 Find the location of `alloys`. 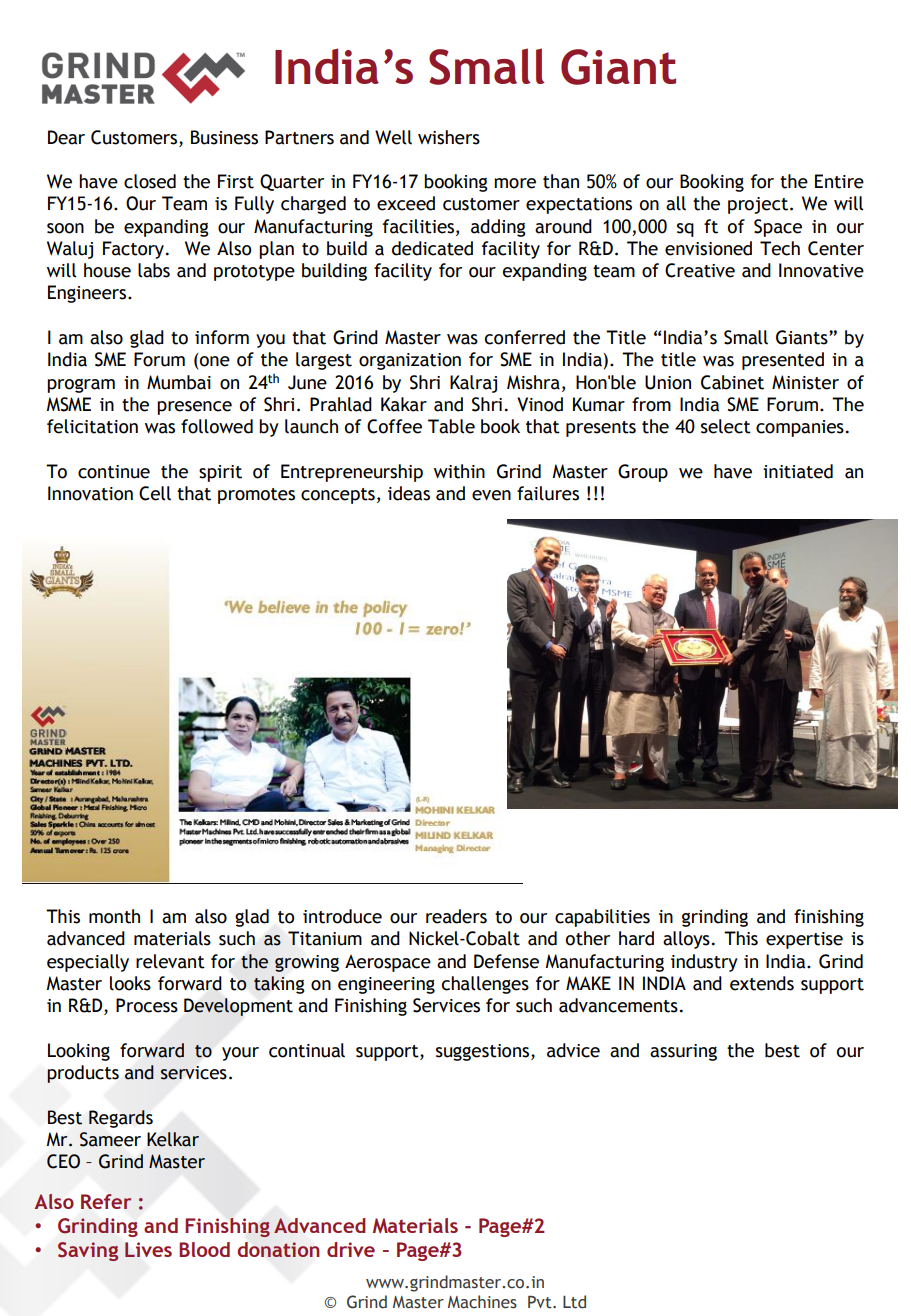

alloys is located at coordinates (686, 940).
